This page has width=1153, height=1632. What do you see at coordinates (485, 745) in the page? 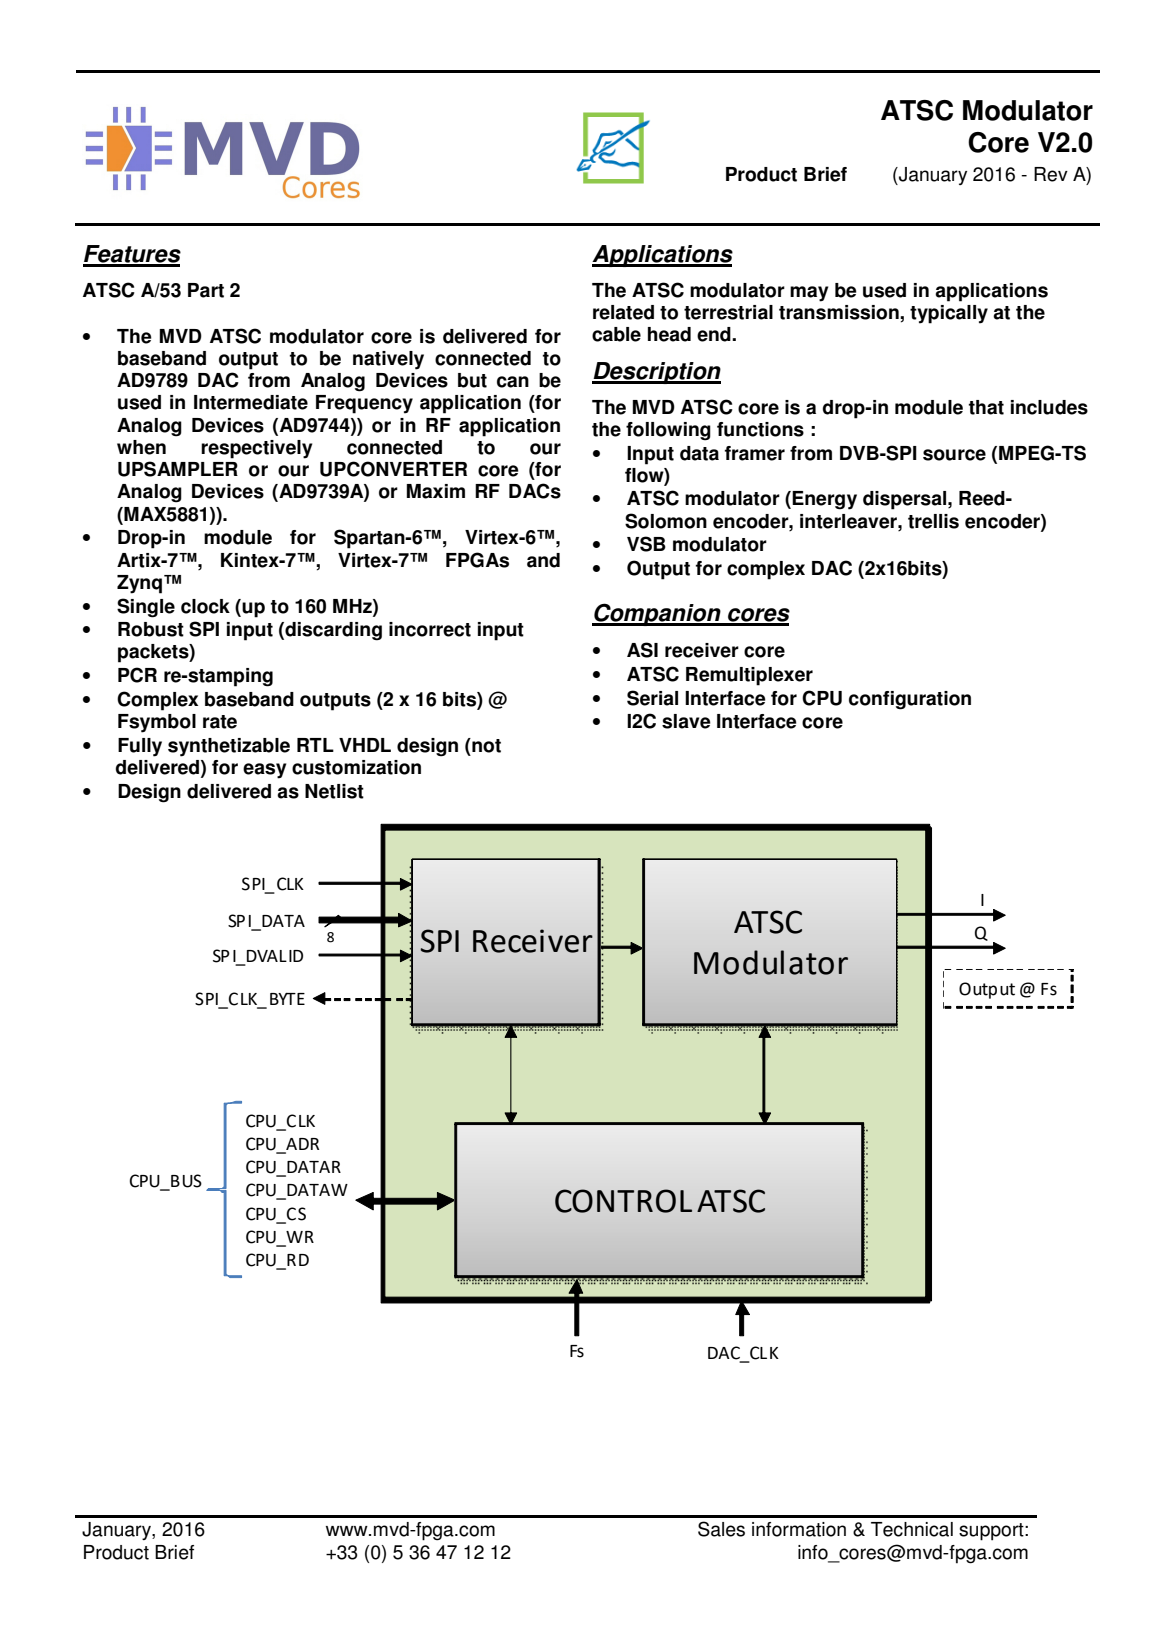
I see `not` at bounding box center [485, 745].
